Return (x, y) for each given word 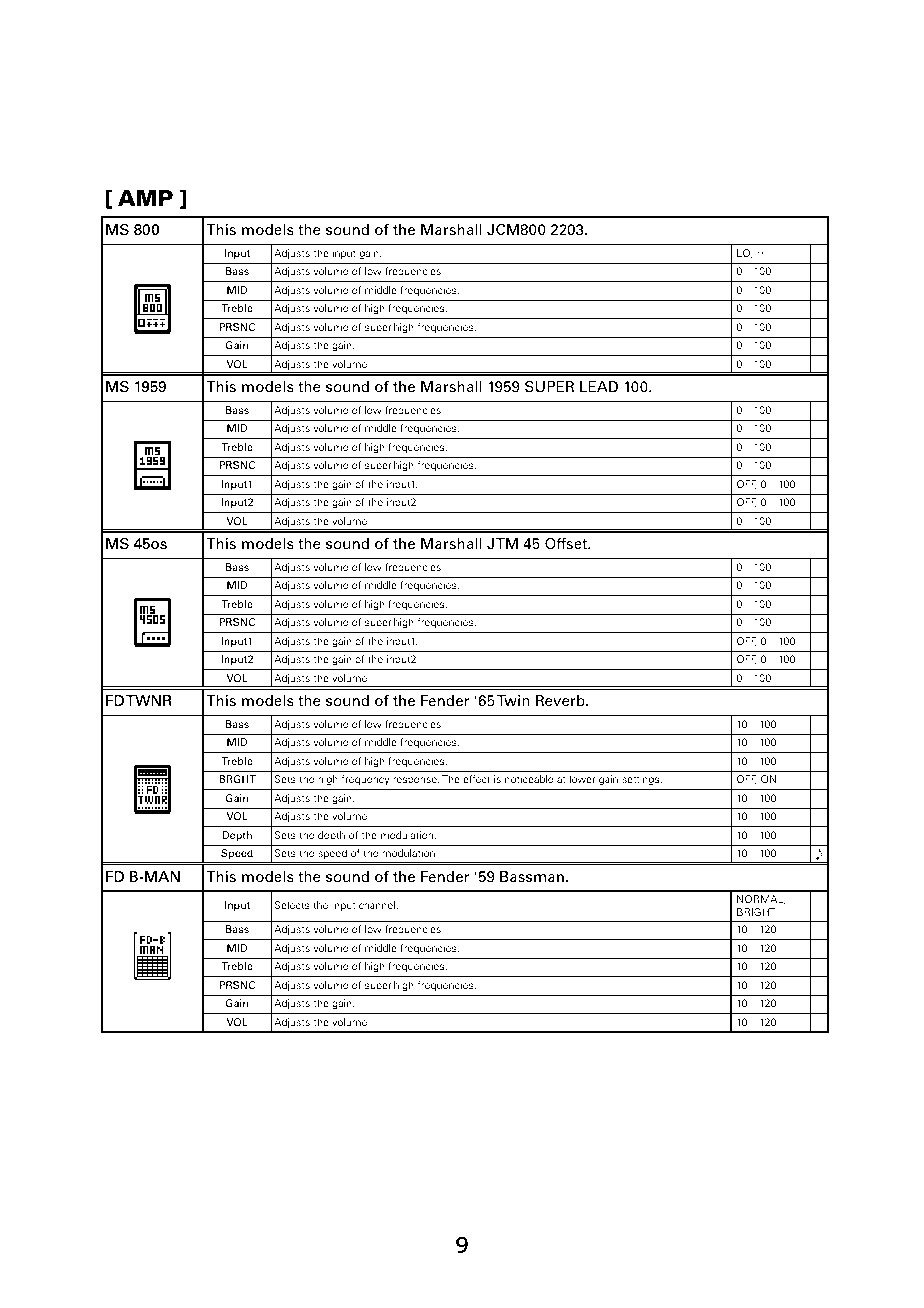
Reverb (561, 700)
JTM (502, 543)
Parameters (335, 116)
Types (195, 118)
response (416, 781)
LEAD (599, 386)
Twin (513, 700)
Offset (567, 543)
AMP (145, 198)
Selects (292, 905)
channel (377, 905)
